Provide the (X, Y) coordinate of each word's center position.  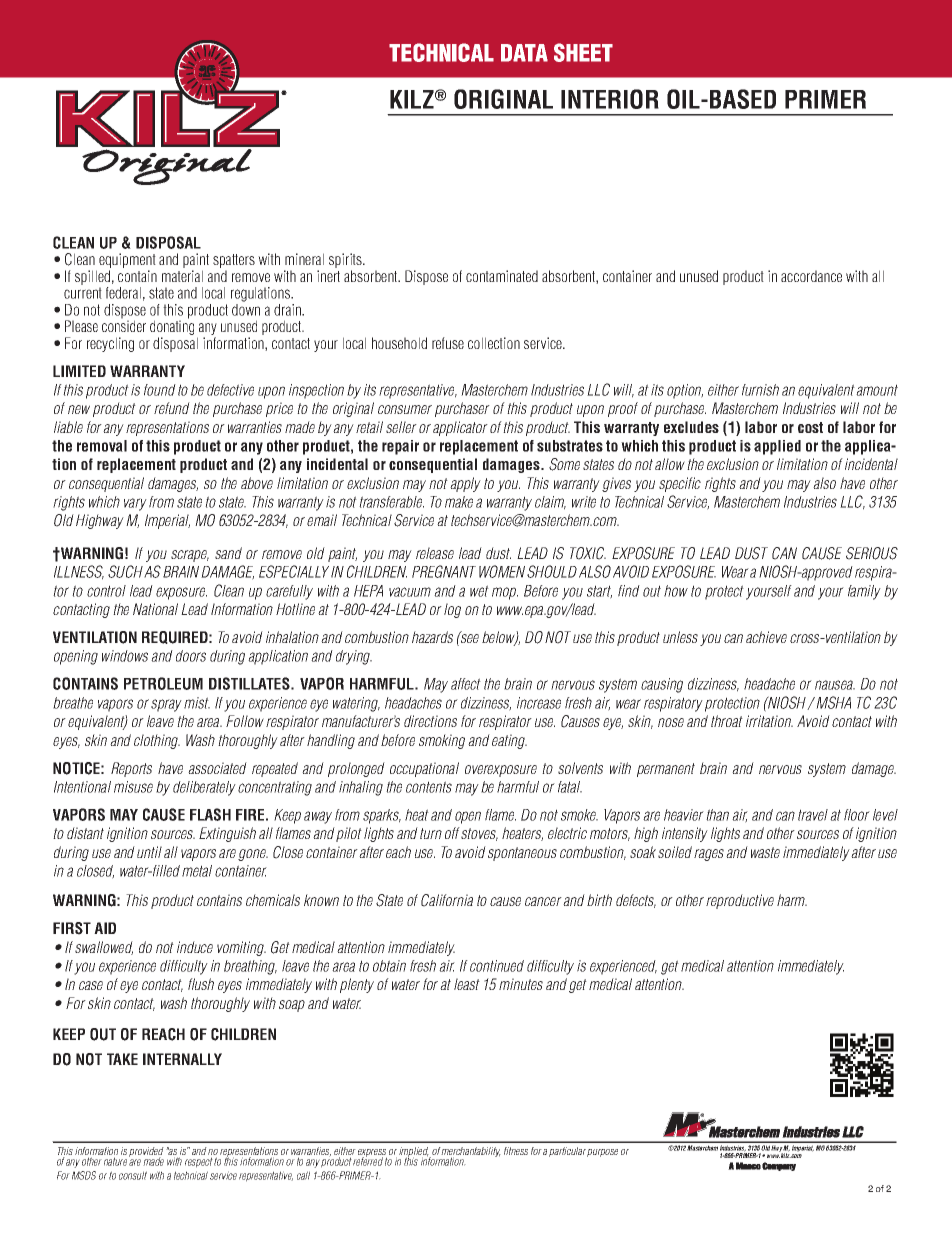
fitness (516, 1151)
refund (172, 408)
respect (199, 1162)
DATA (524, 53)
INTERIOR (610, 99)
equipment (127, 262)
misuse (133, 787)
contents (429, 787)
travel (813, 815)
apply (465, 484)
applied (777, 447)
